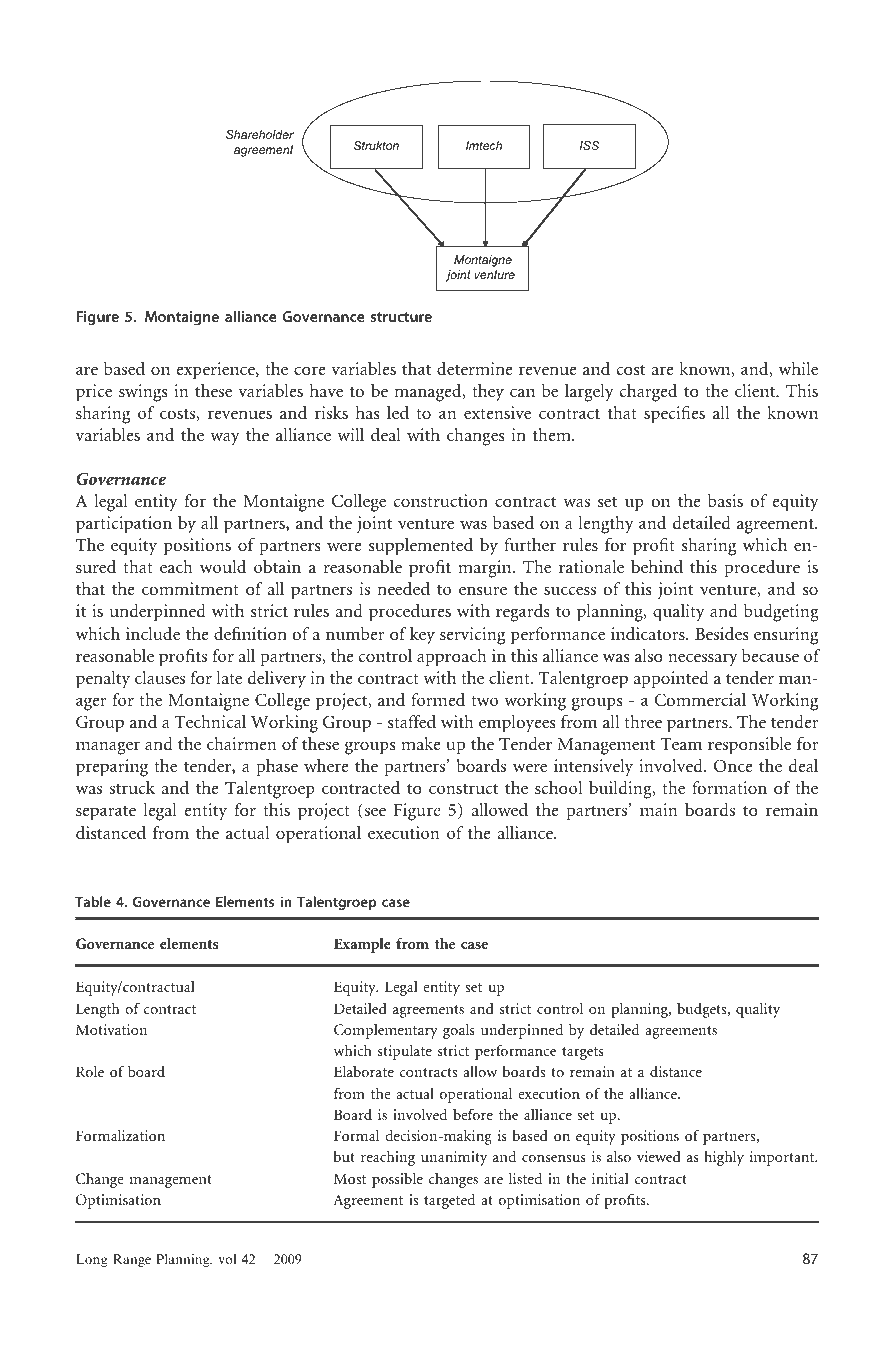  What do you see at coordinates (260, 134) in the screenshot?
I see `Shareholder` at bounding box center [260, 134].
